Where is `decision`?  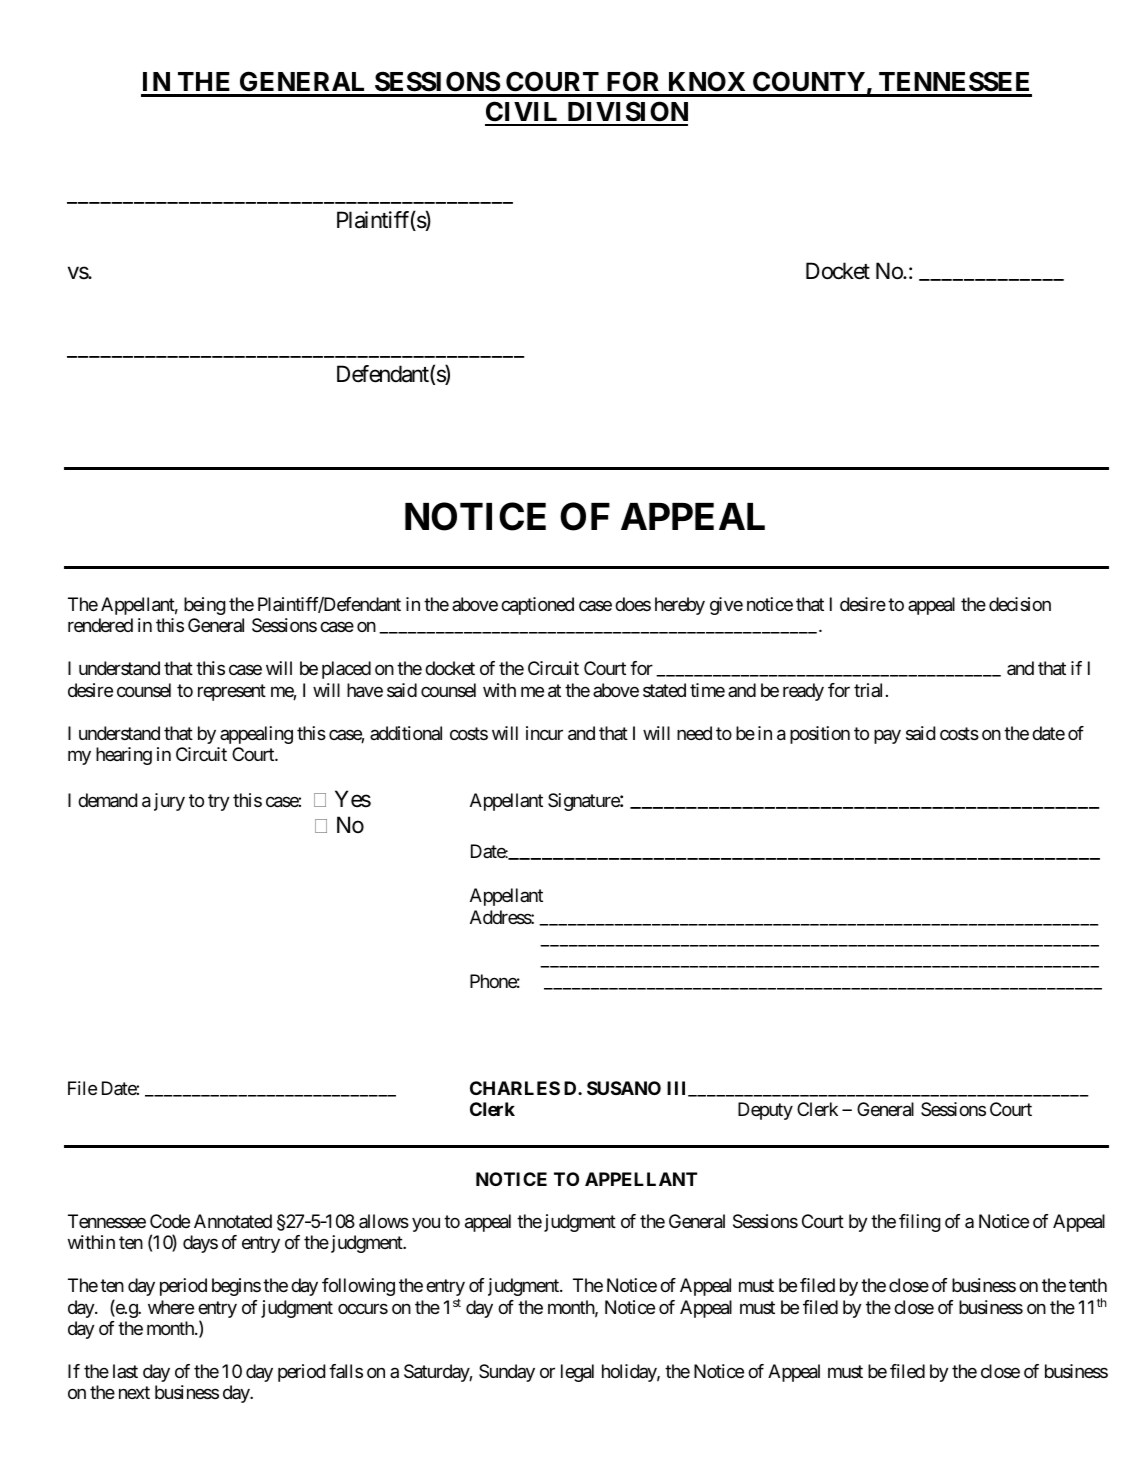
decision is located at coordinates (1020, 604).
